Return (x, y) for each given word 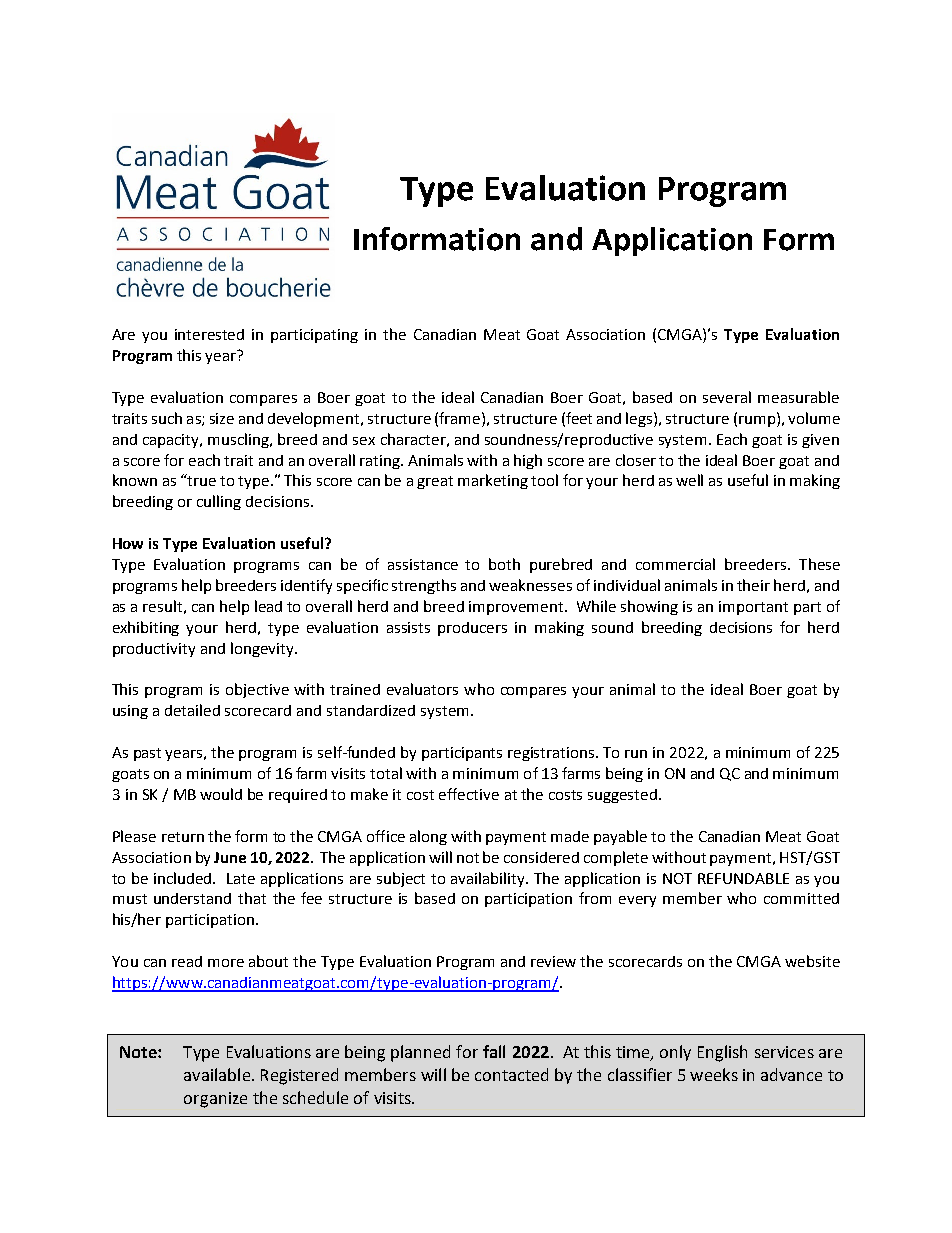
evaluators (422, 689)
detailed (192, 710)
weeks (714, 1074)
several (727, 397)
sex (364, 441)
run (636, 754)
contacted (511, 1074)
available (217, 1074)
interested (209, 334)
